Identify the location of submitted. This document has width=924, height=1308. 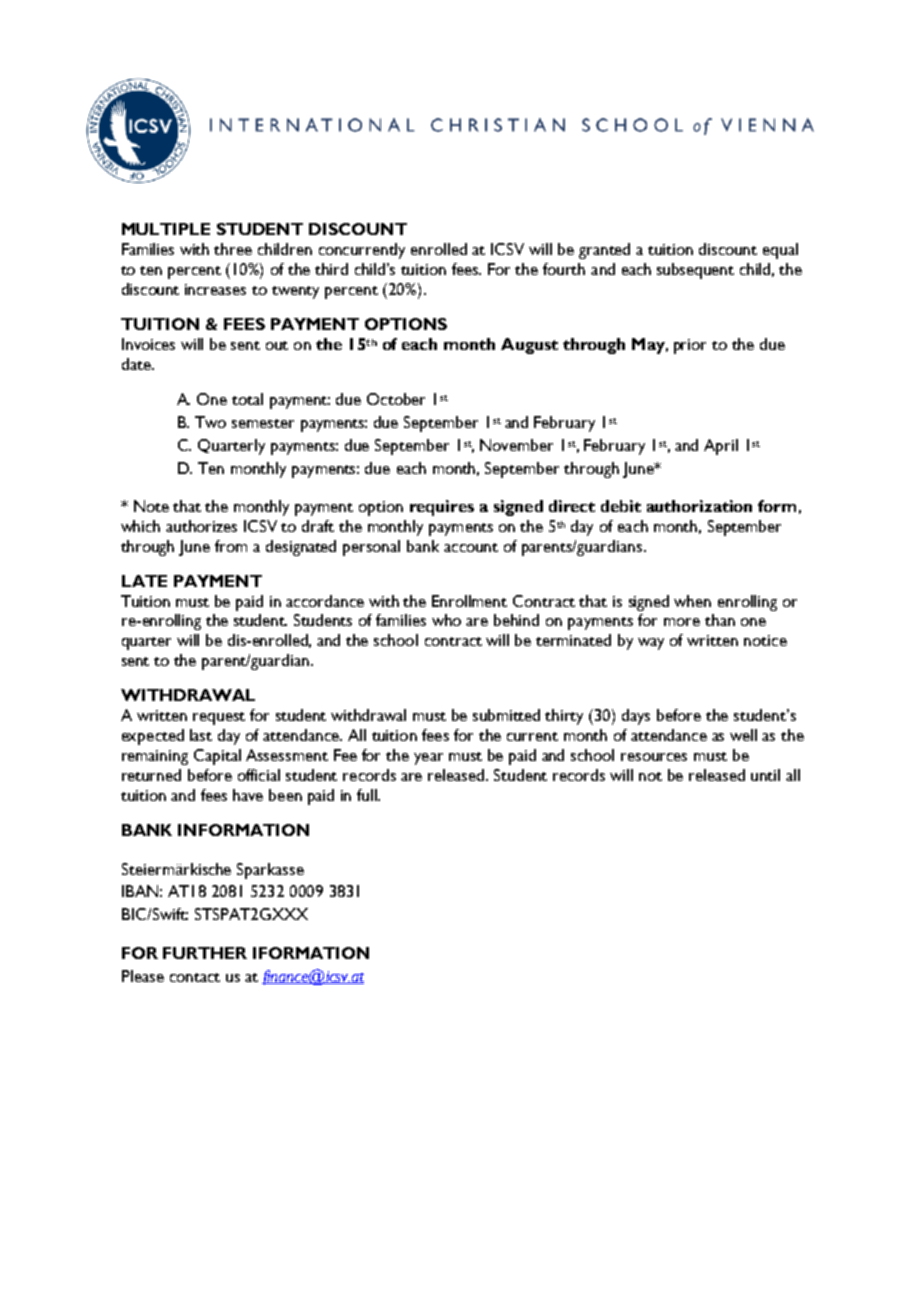
(506, 715).
